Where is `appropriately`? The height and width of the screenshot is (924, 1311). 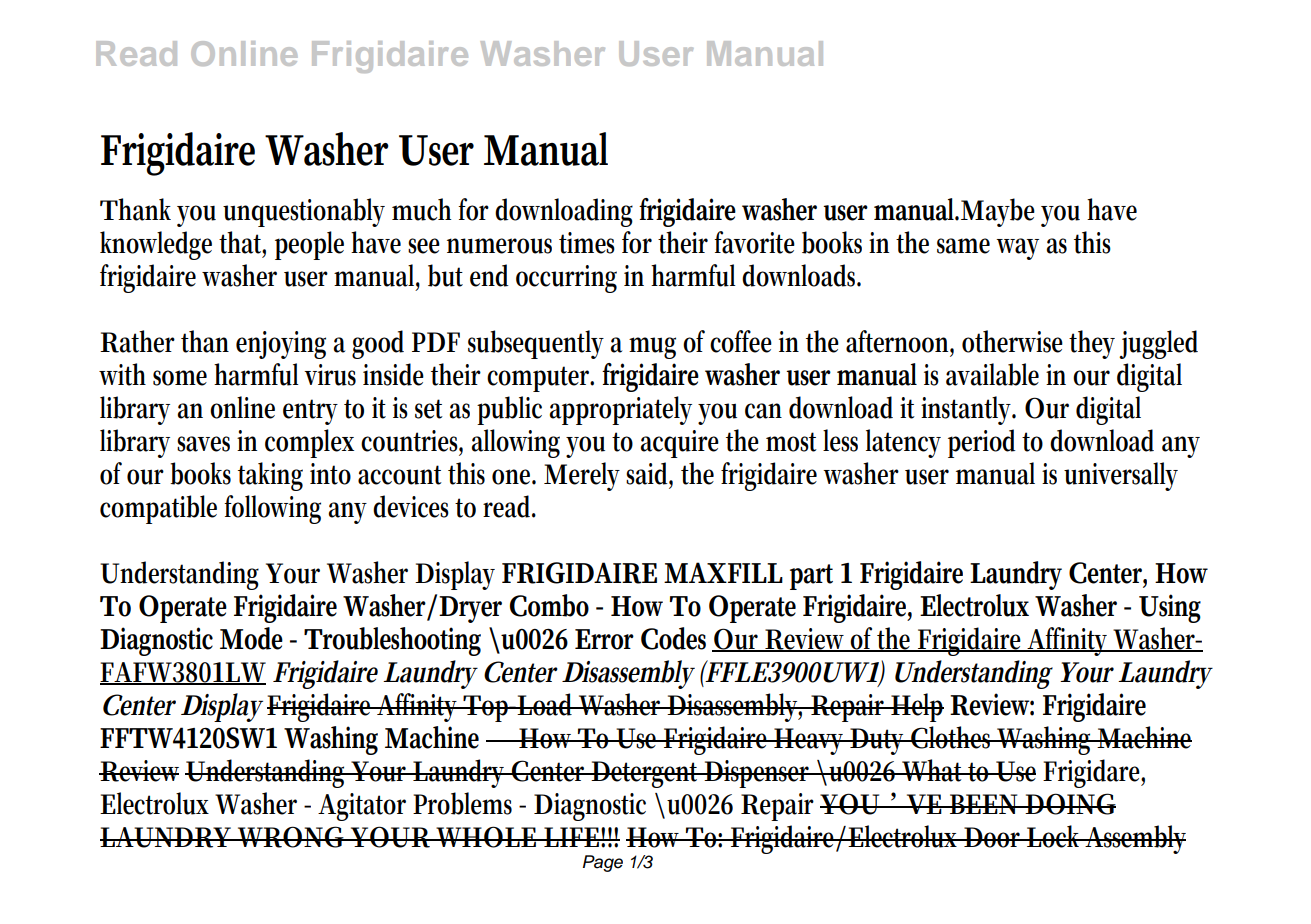
appropriately is located at coordinates (621, 410).
